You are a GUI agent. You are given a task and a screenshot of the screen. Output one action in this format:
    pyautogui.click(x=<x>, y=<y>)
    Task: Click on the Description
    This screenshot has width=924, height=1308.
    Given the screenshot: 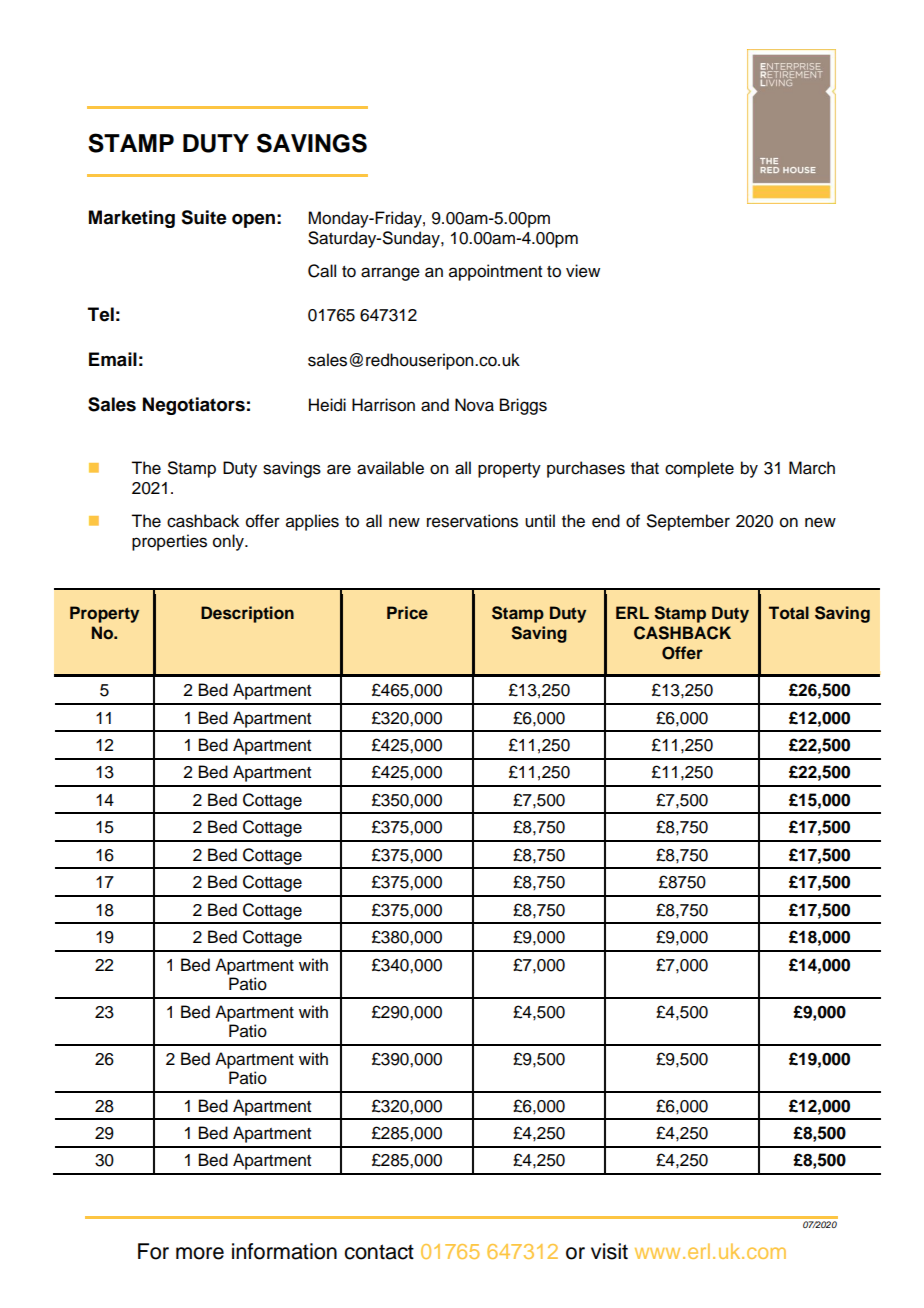 What is the action you would take?
    pyautogui.click(x=247, y=614)
